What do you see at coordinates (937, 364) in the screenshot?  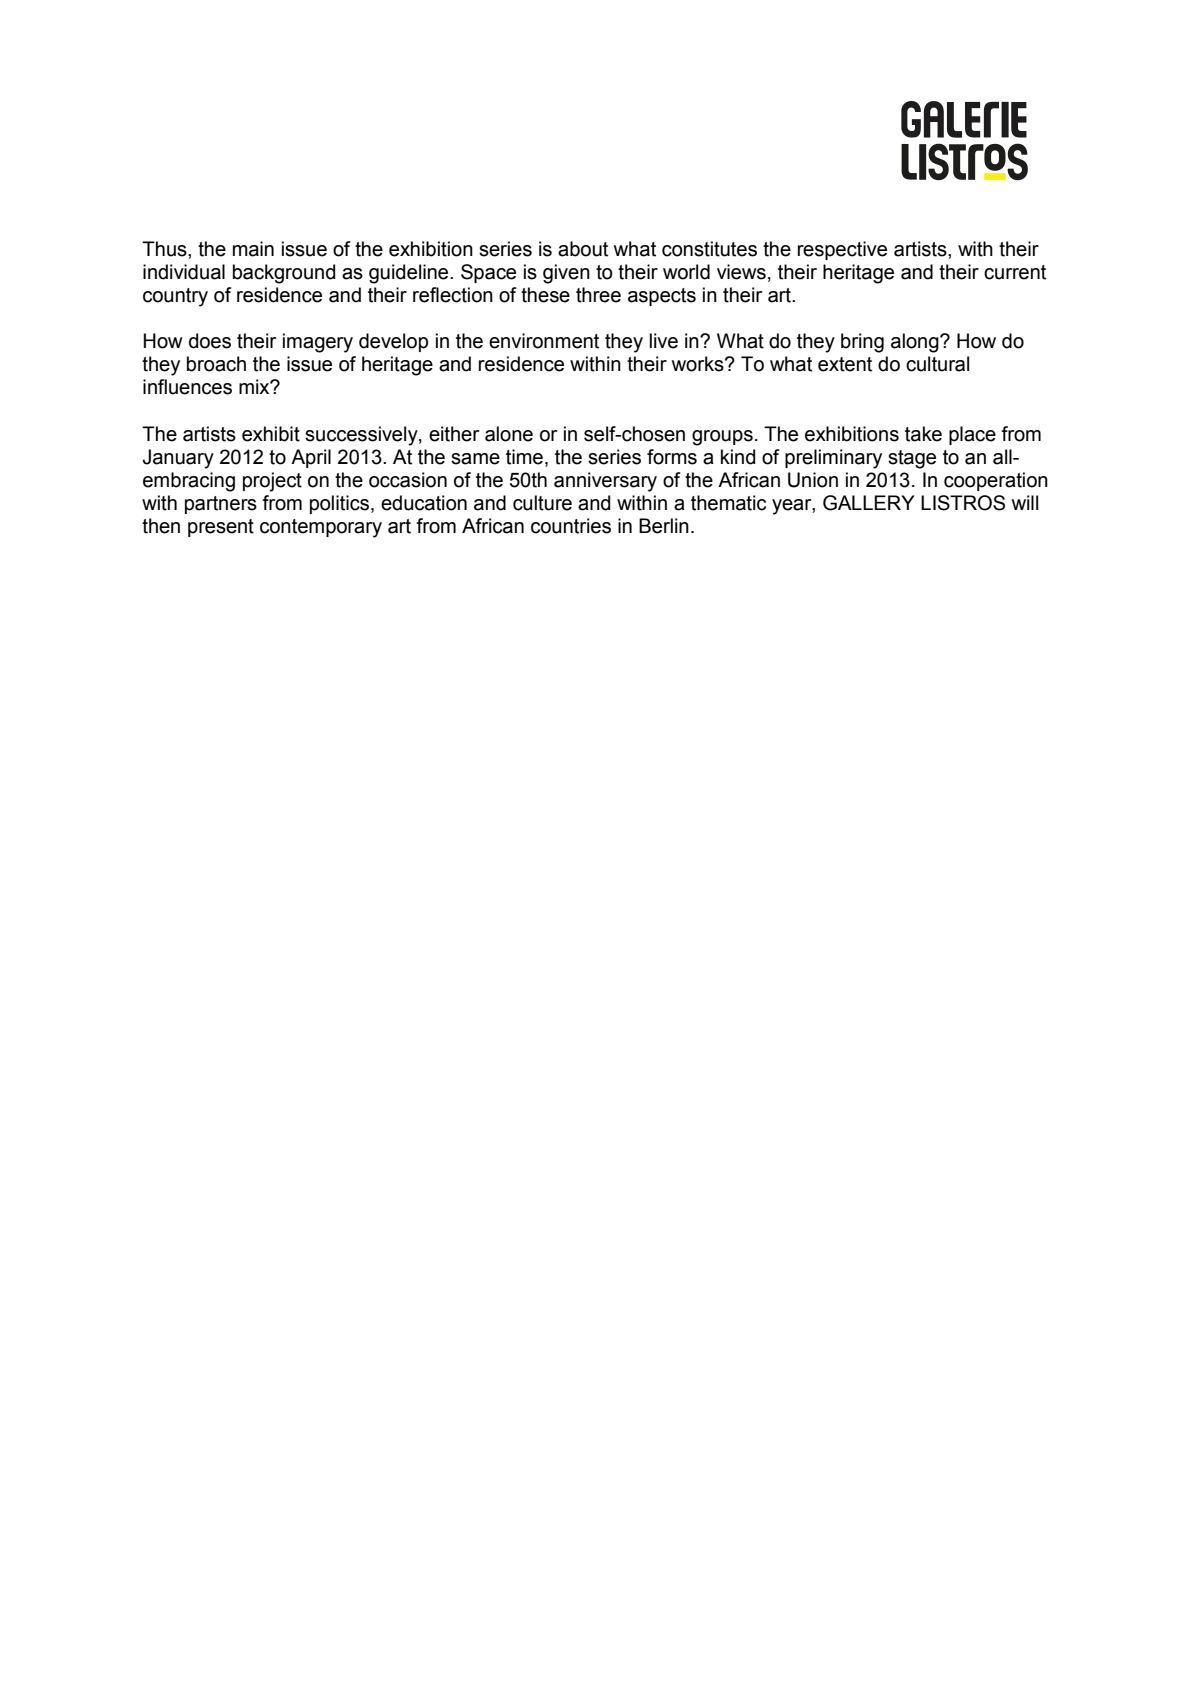 I see `cultural` at bounding box center [937, 364].
